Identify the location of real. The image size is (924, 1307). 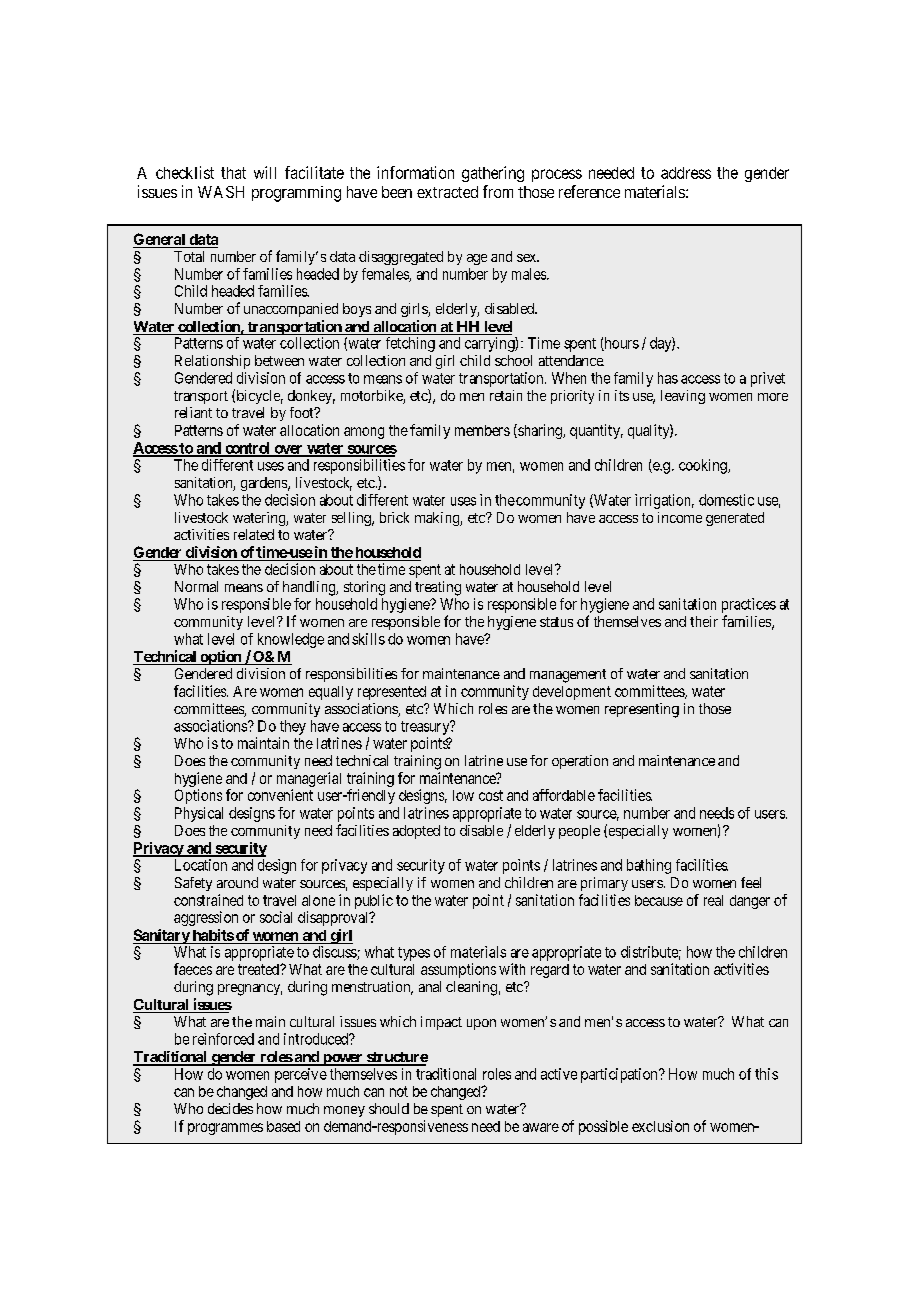
(713, 900).
